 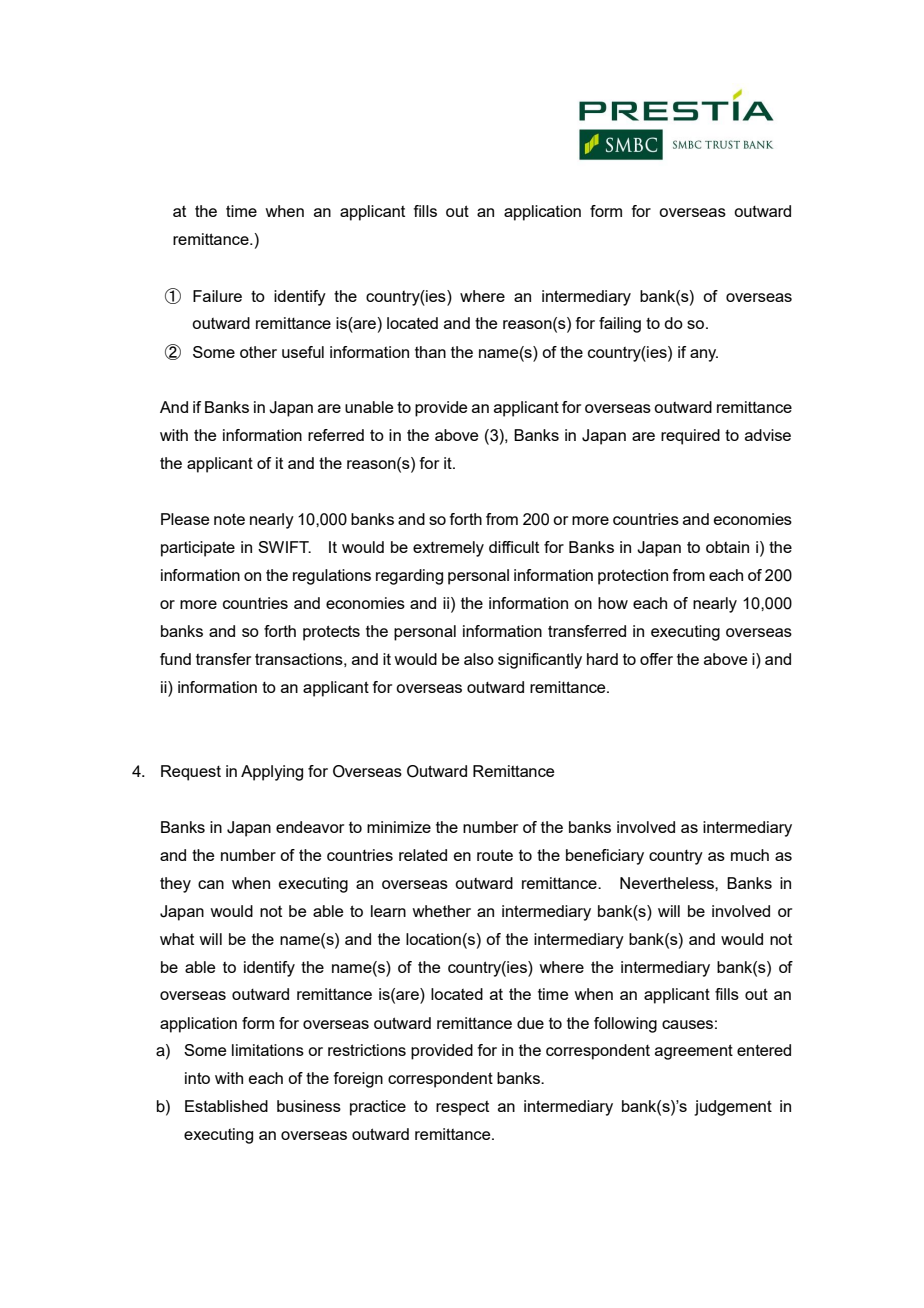 I want to click on note, so click(x=229, y=519).
